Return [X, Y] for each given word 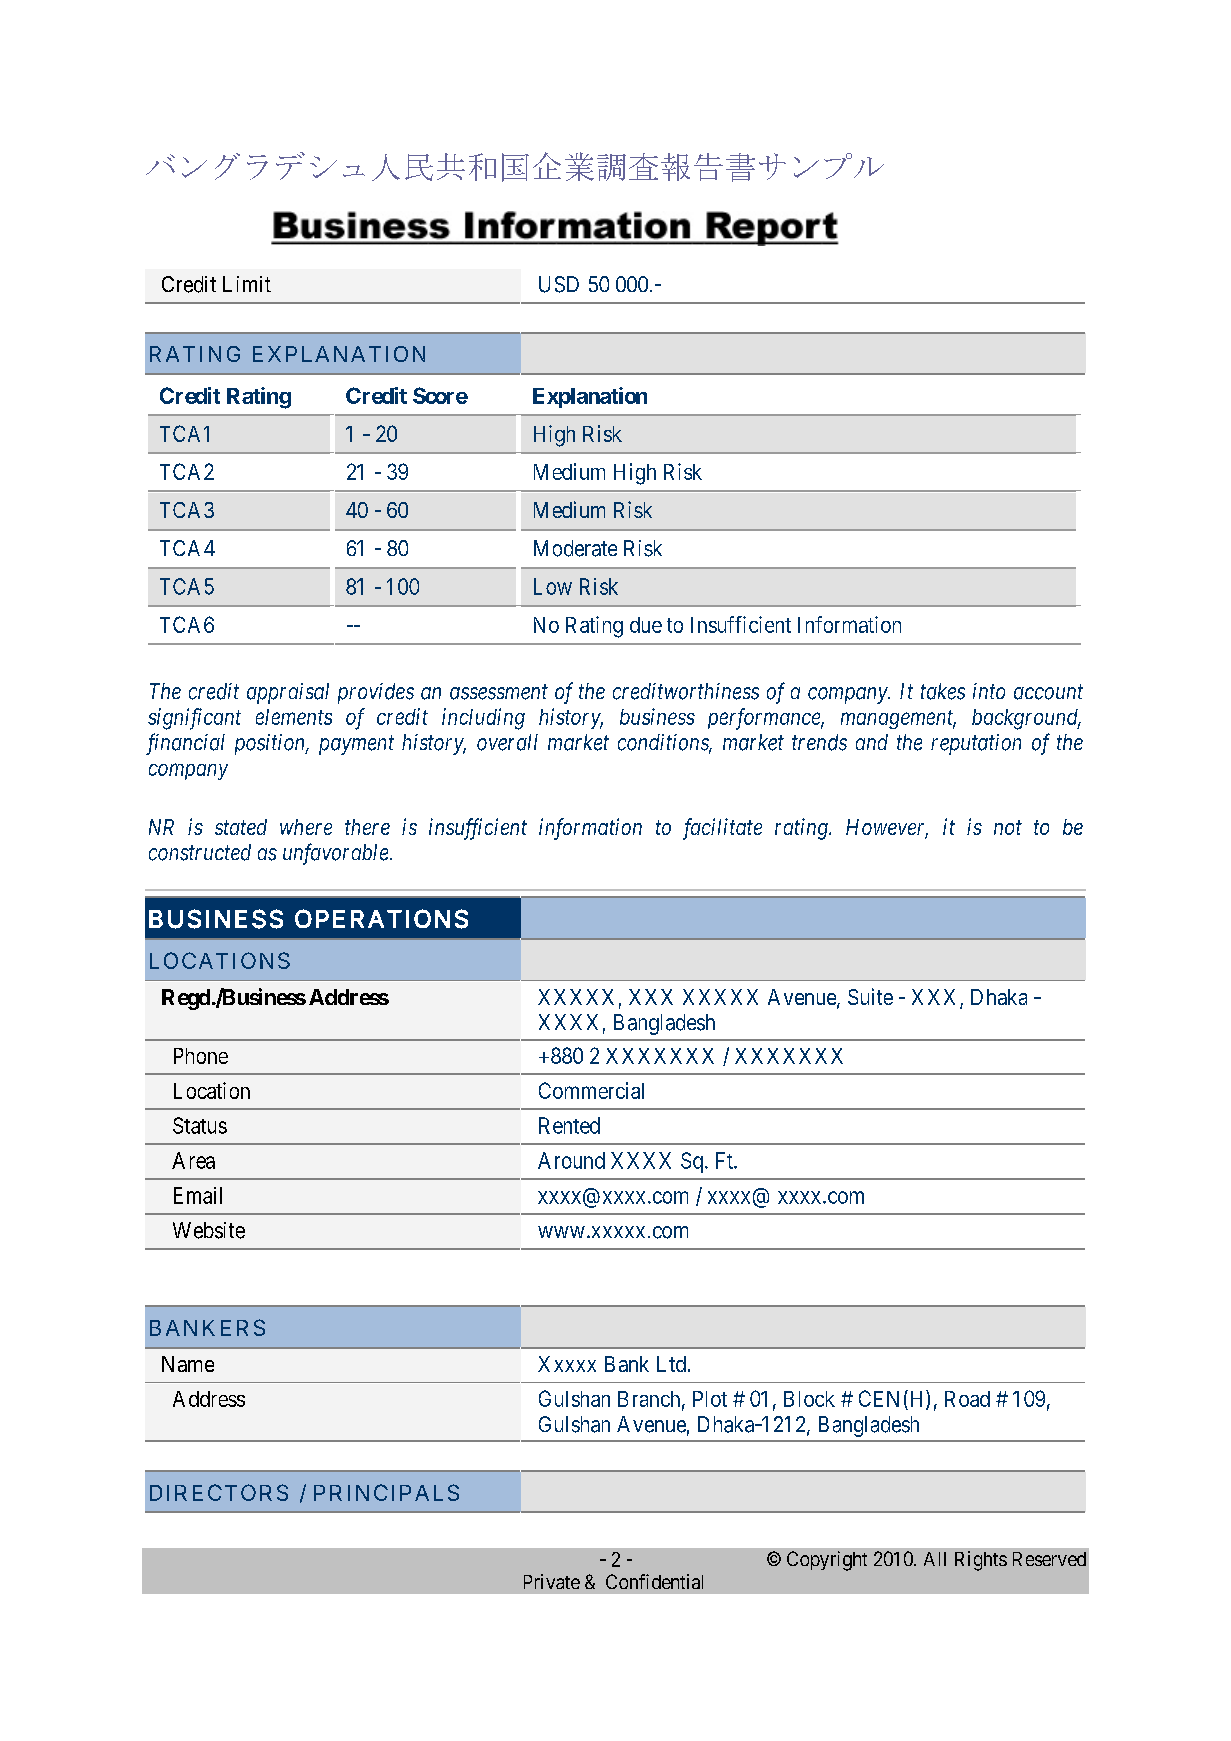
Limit [247, 284]
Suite [870, 996]
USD [559, 284]
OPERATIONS [381, 919]
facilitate [722, 829]
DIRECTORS [219, 1492]
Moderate [575, 548]
